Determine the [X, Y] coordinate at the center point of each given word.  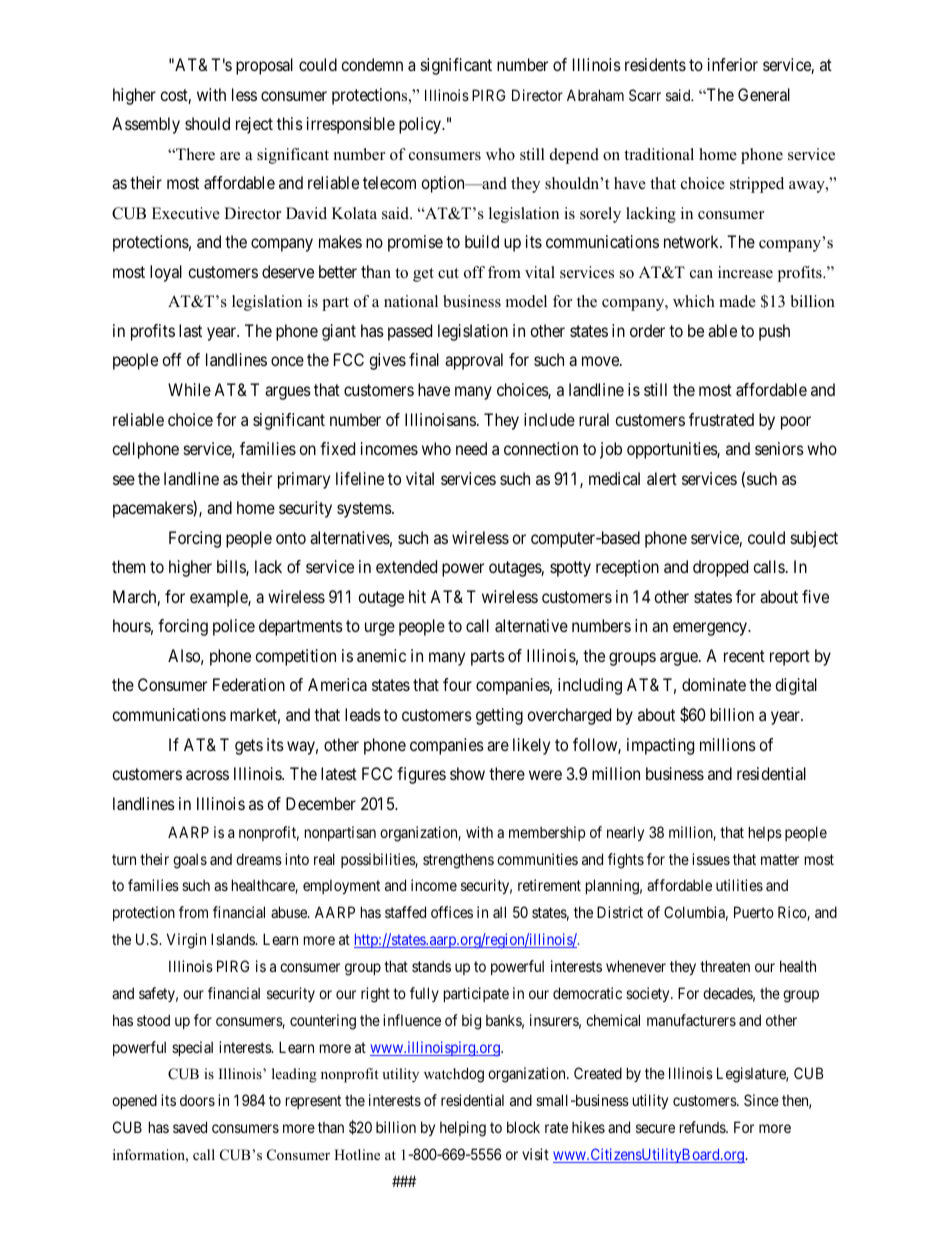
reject [254, 125]
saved [190, 1127]
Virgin [186, 941]
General [764, 94]
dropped [720, 568]
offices [452, 912]
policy [421, 125]
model [526, 301]
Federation [249, 684]
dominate [714, 684]
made [737, 301]
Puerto [754, 912]
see [124, 480]
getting [499, 716]
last [190, 330]
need [471, 448]
